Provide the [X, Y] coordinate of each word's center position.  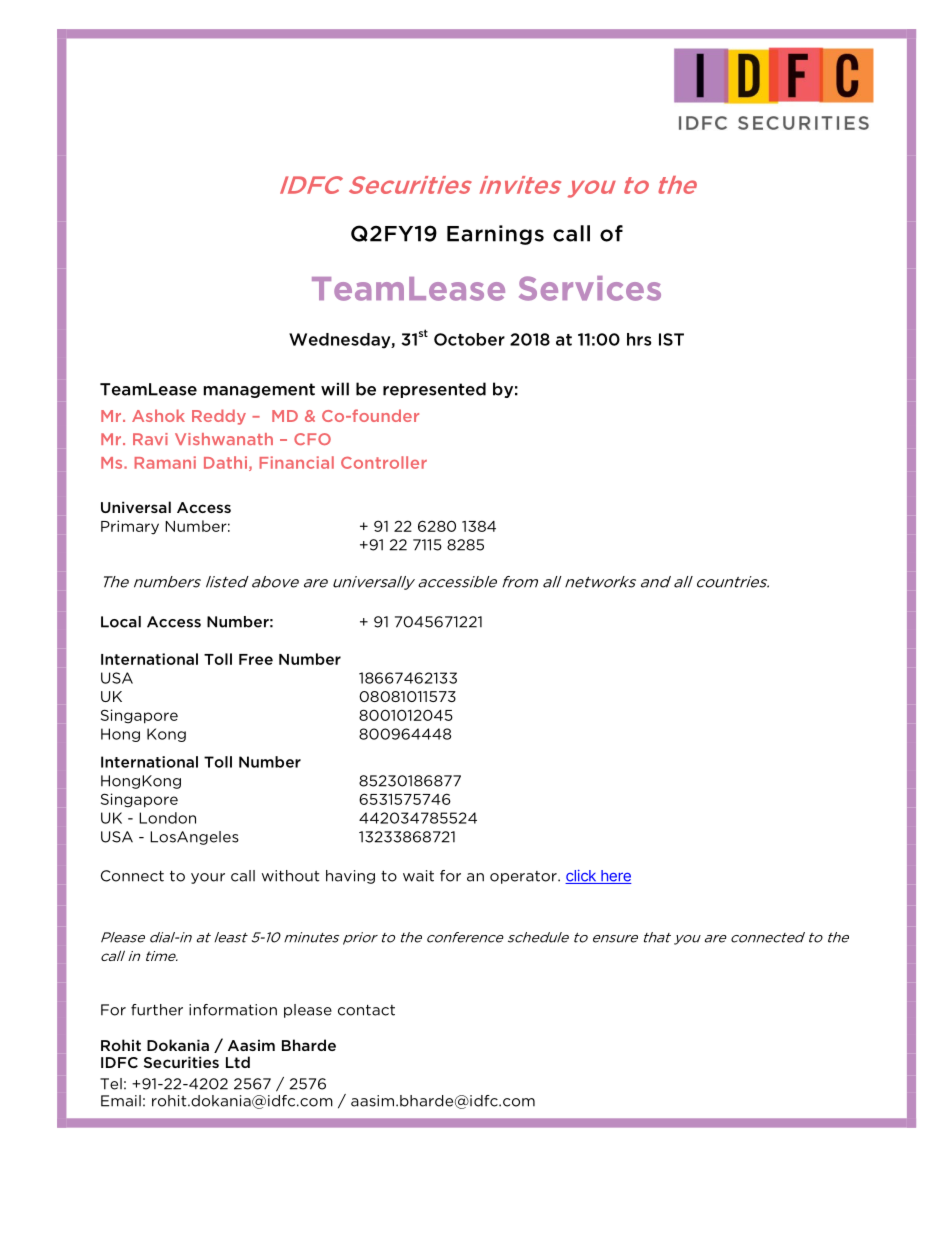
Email [121, 1101]
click [581, 876]
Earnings [495, 235]
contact [366, 1010]
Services [590, 288]
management [259, 390]
